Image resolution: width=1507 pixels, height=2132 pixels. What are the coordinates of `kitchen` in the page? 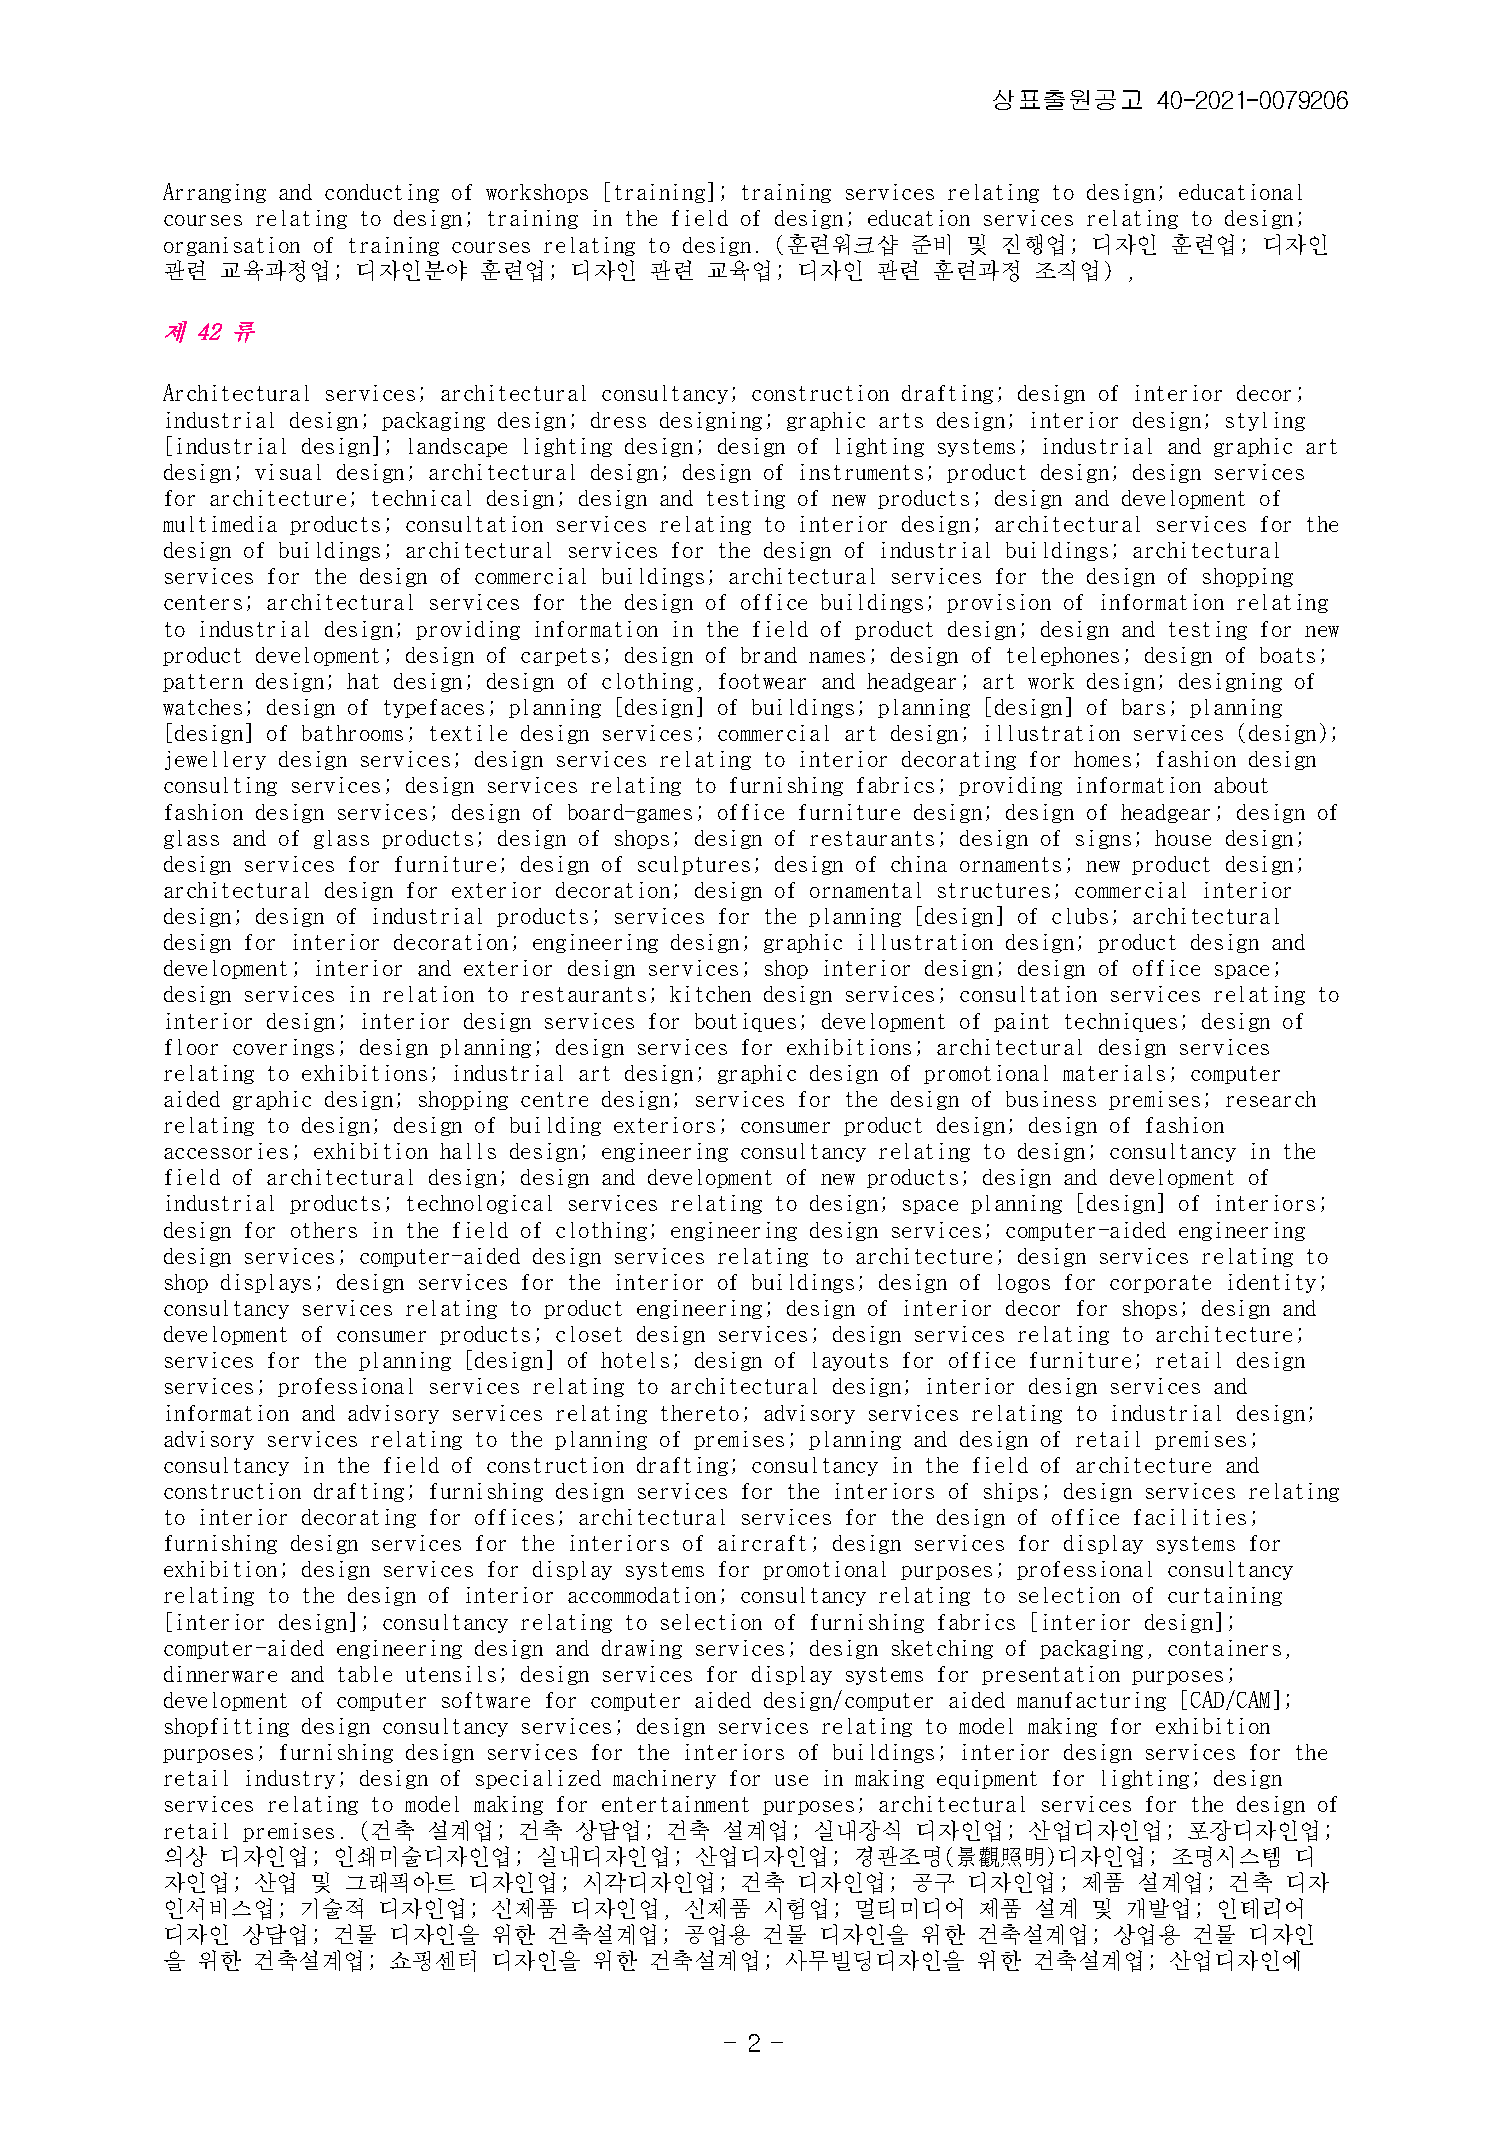 It's located at (710, 994).
